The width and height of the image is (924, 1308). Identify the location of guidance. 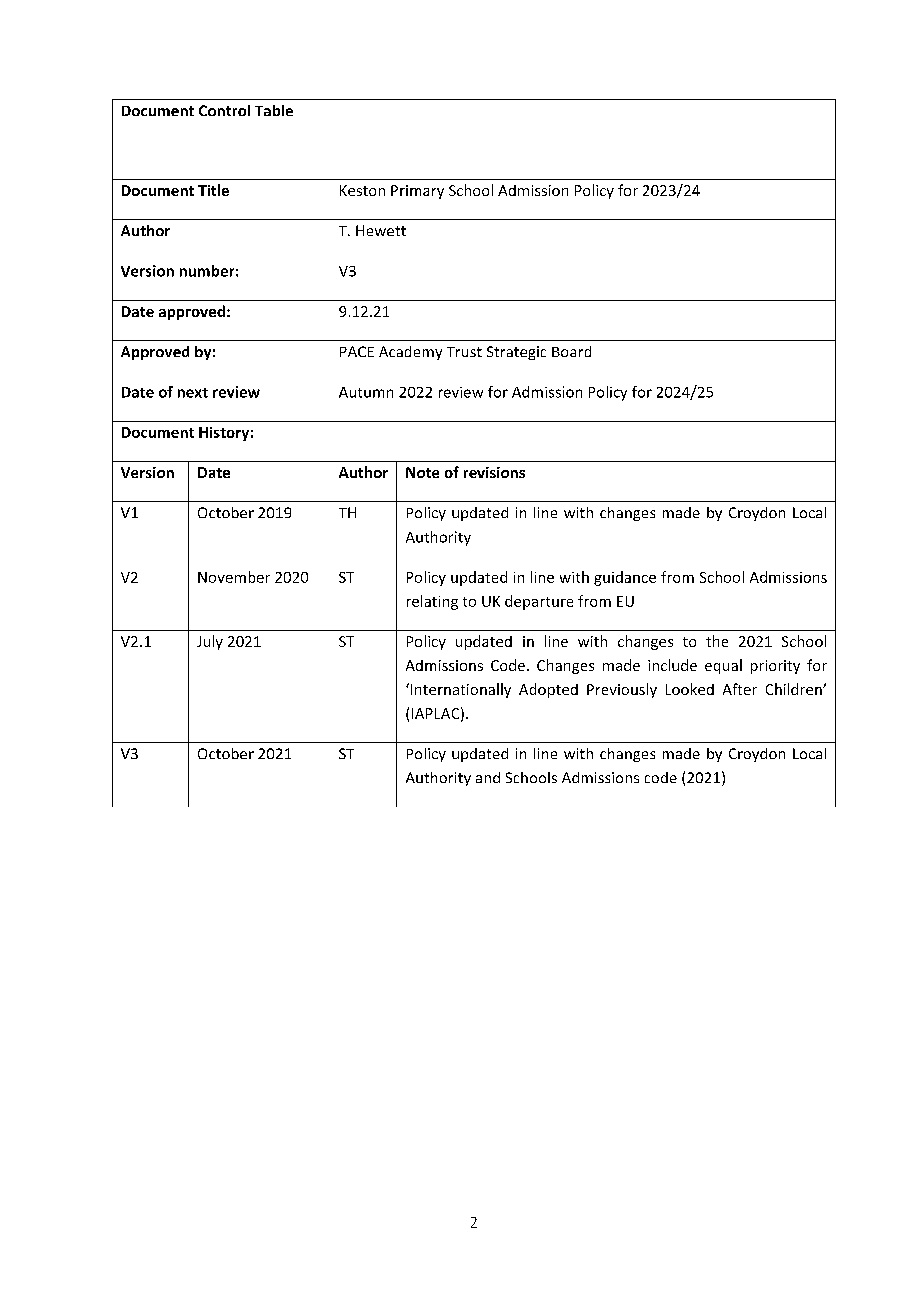
(625, 578).
